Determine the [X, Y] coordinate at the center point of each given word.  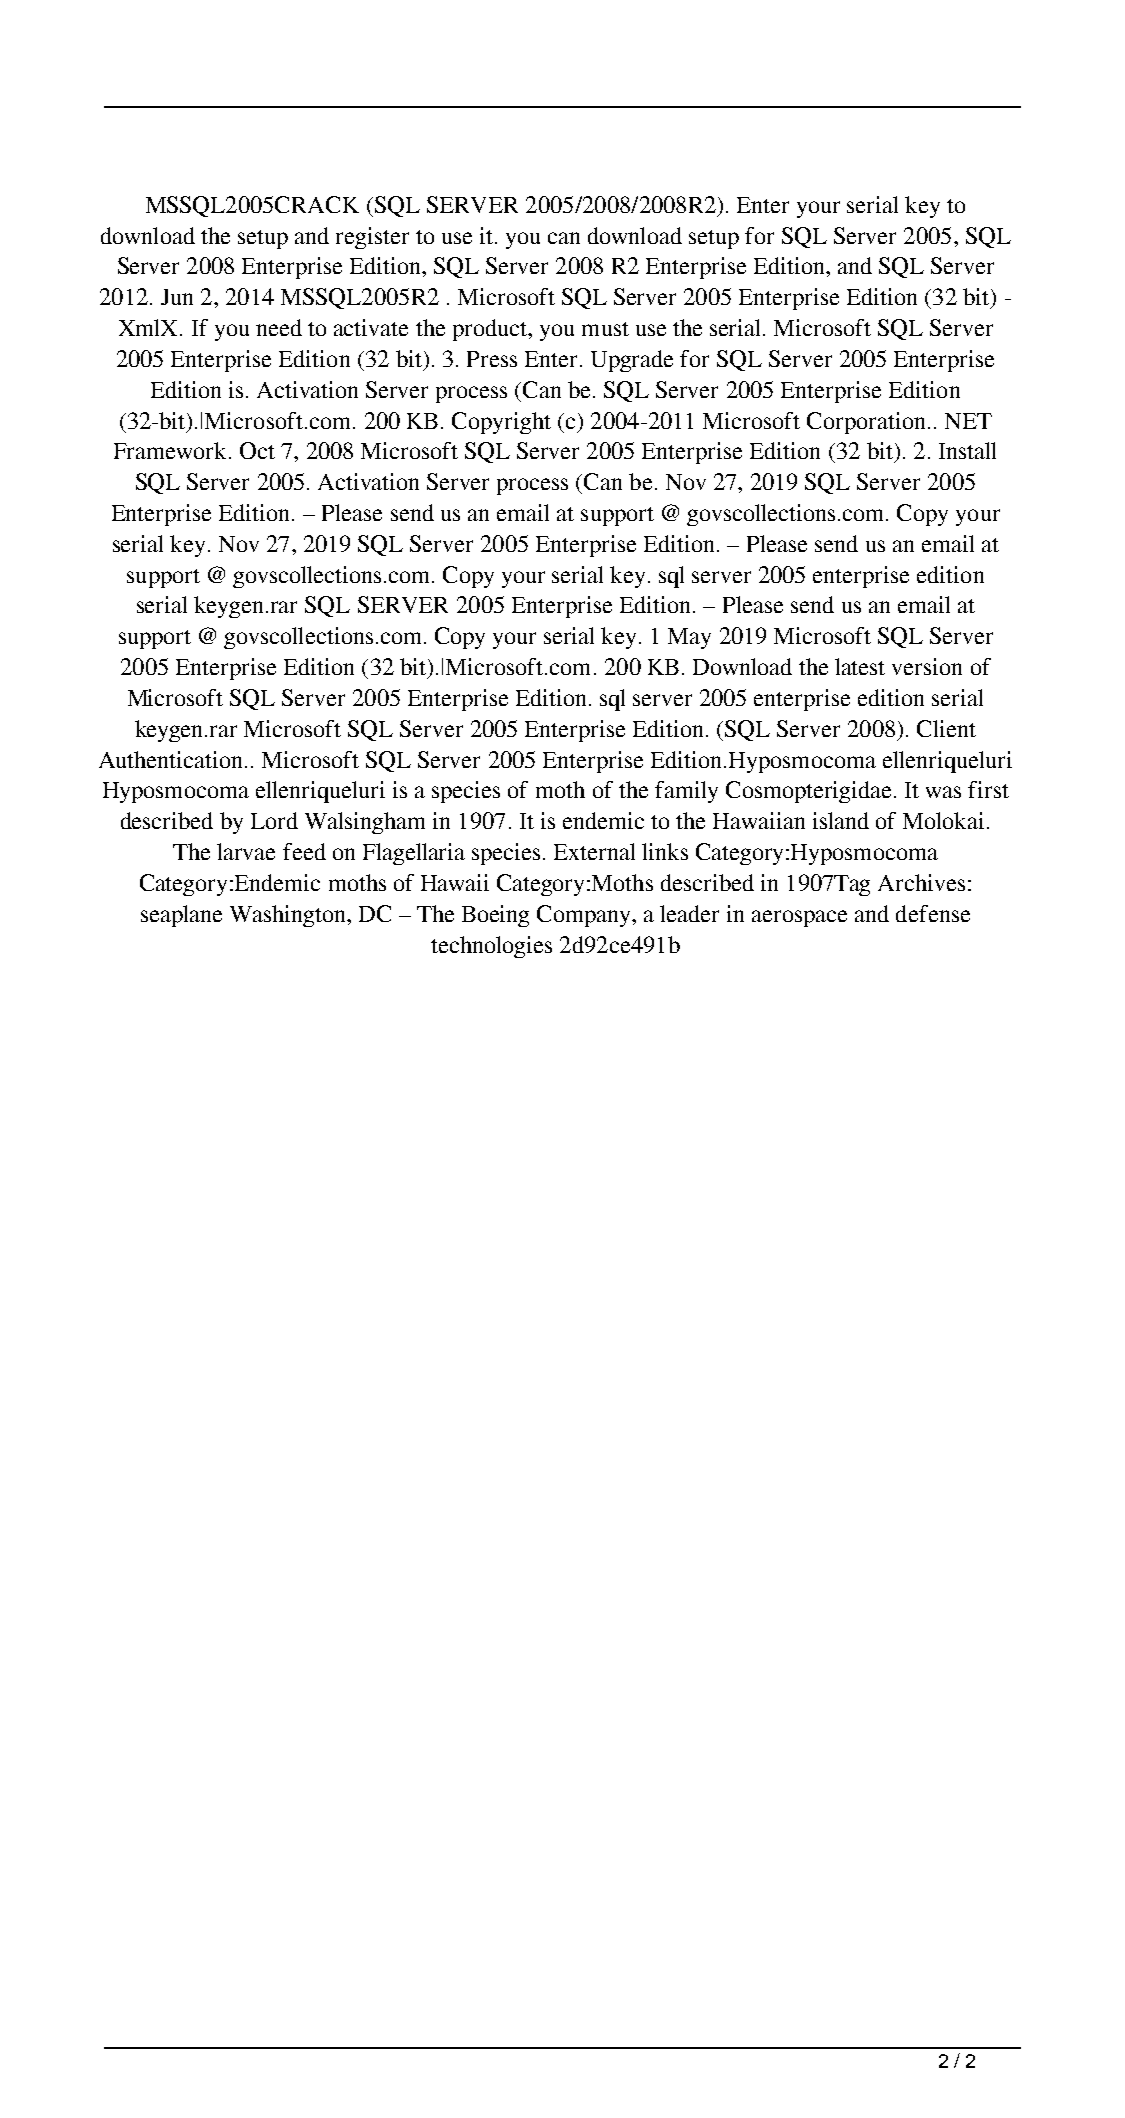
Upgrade [632, 361]
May [689, 638]
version [927, 666]
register [372, 238]
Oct [257, 450]
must [605, 329]
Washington [289, 916]
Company [585, 916]
